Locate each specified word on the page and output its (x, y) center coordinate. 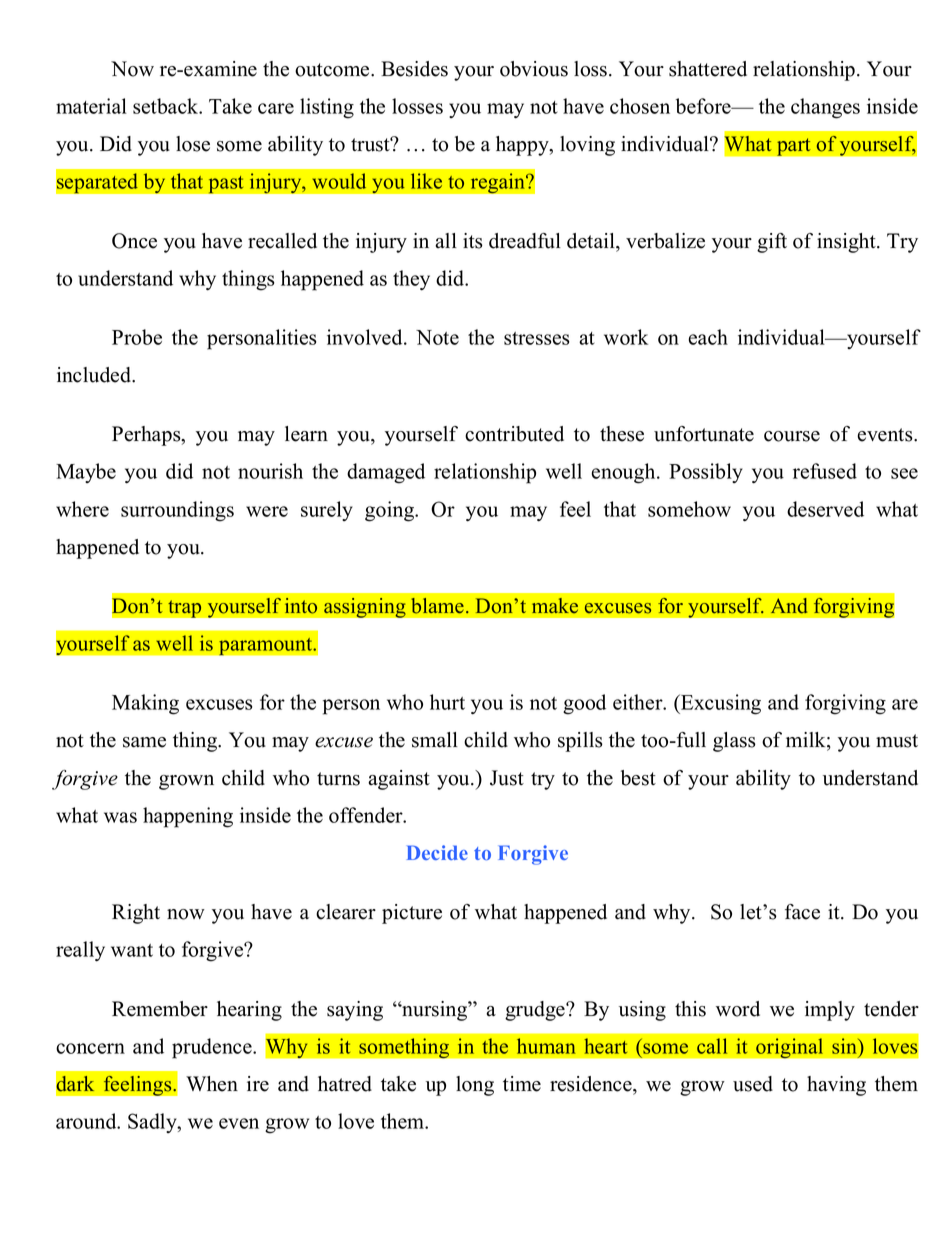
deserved (825, 509)
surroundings (177, 511)
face (802, 912)
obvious (534, 69)
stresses (537, 338)
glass (734, 742)
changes (825, 108)
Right (136, 914)
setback (167, 106)
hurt (447, 702)
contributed (514, 434)
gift (772, 243)
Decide (437, 852)
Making (145, 704)
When (212, 1084)
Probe (137, 337)
